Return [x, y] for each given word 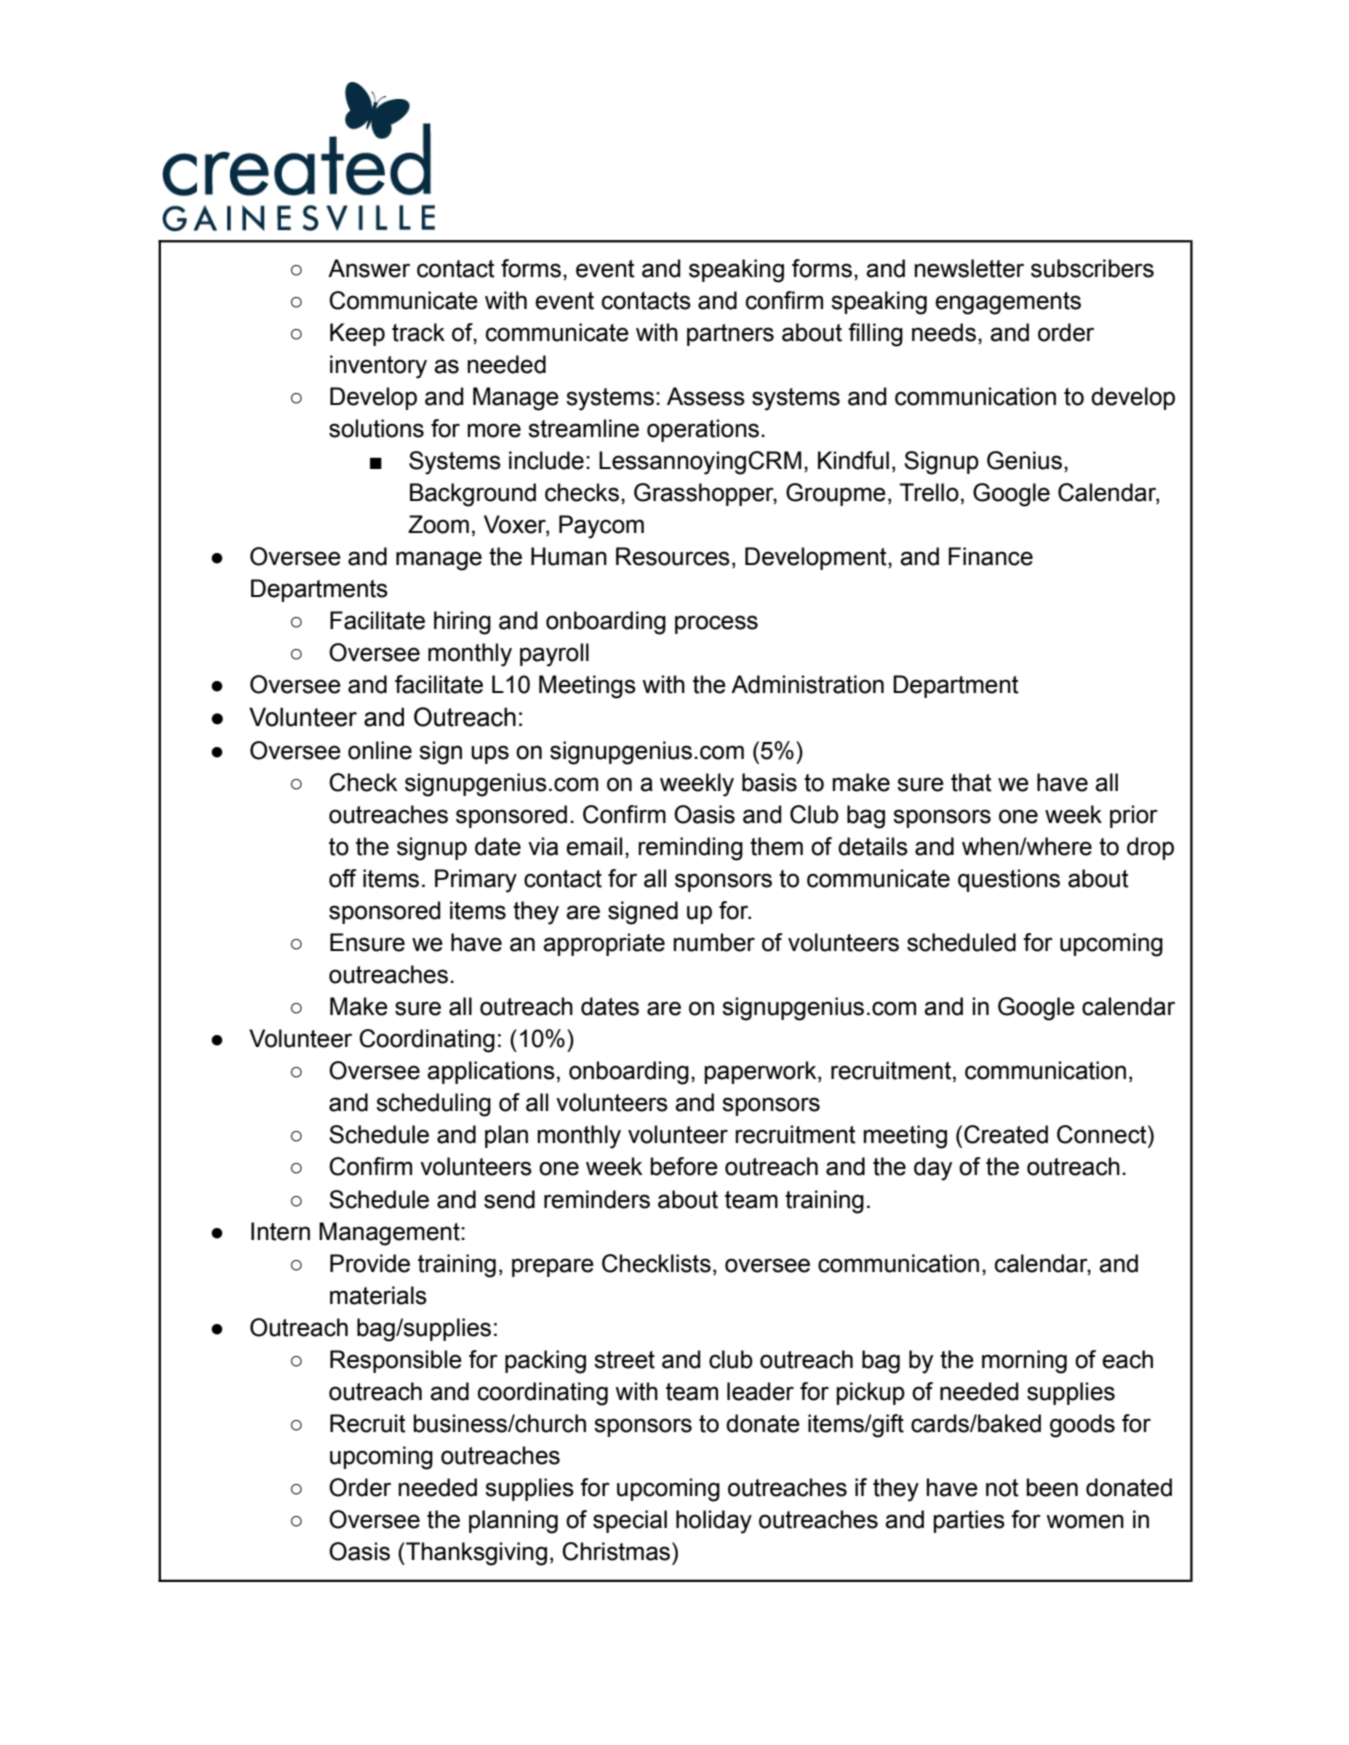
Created [1006, 1134]
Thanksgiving [475, 1554]
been [1052, 1487]
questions [1009, 880]
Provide [370, 1263]
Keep [357, 334]
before [684, 1166]
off [342, 878]
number [714, 942]
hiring [462, 623]
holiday [714, 1522]
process [716, 624]
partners [730, 335]
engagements [1008, 303]
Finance [991, 556]
